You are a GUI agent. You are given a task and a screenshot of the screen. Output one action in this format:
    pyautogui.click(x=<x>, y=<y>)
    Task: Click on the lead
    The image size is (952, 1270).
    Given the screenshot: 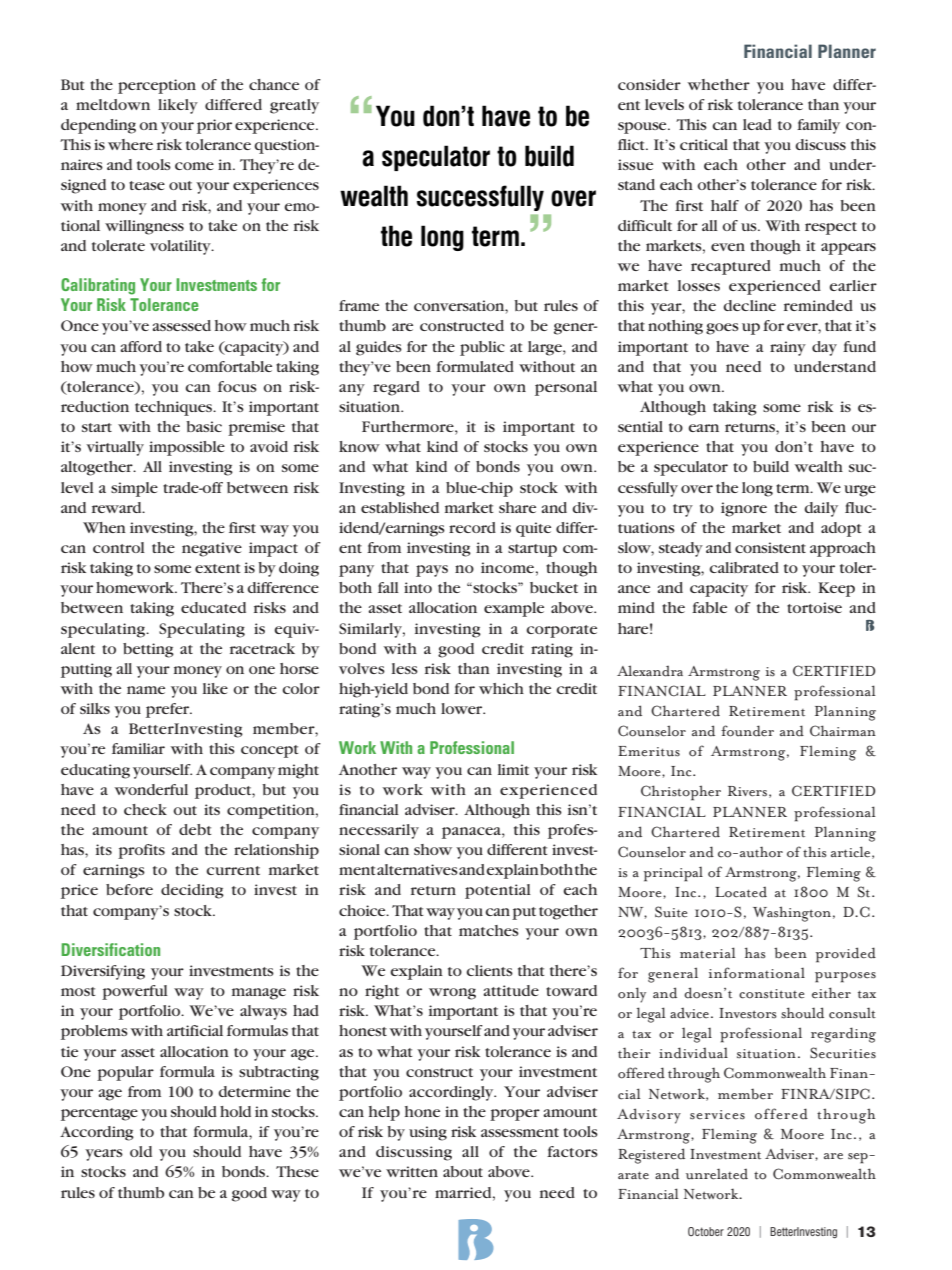 What is the action you would take?
    pyautogui.click(x=757, y=124)
